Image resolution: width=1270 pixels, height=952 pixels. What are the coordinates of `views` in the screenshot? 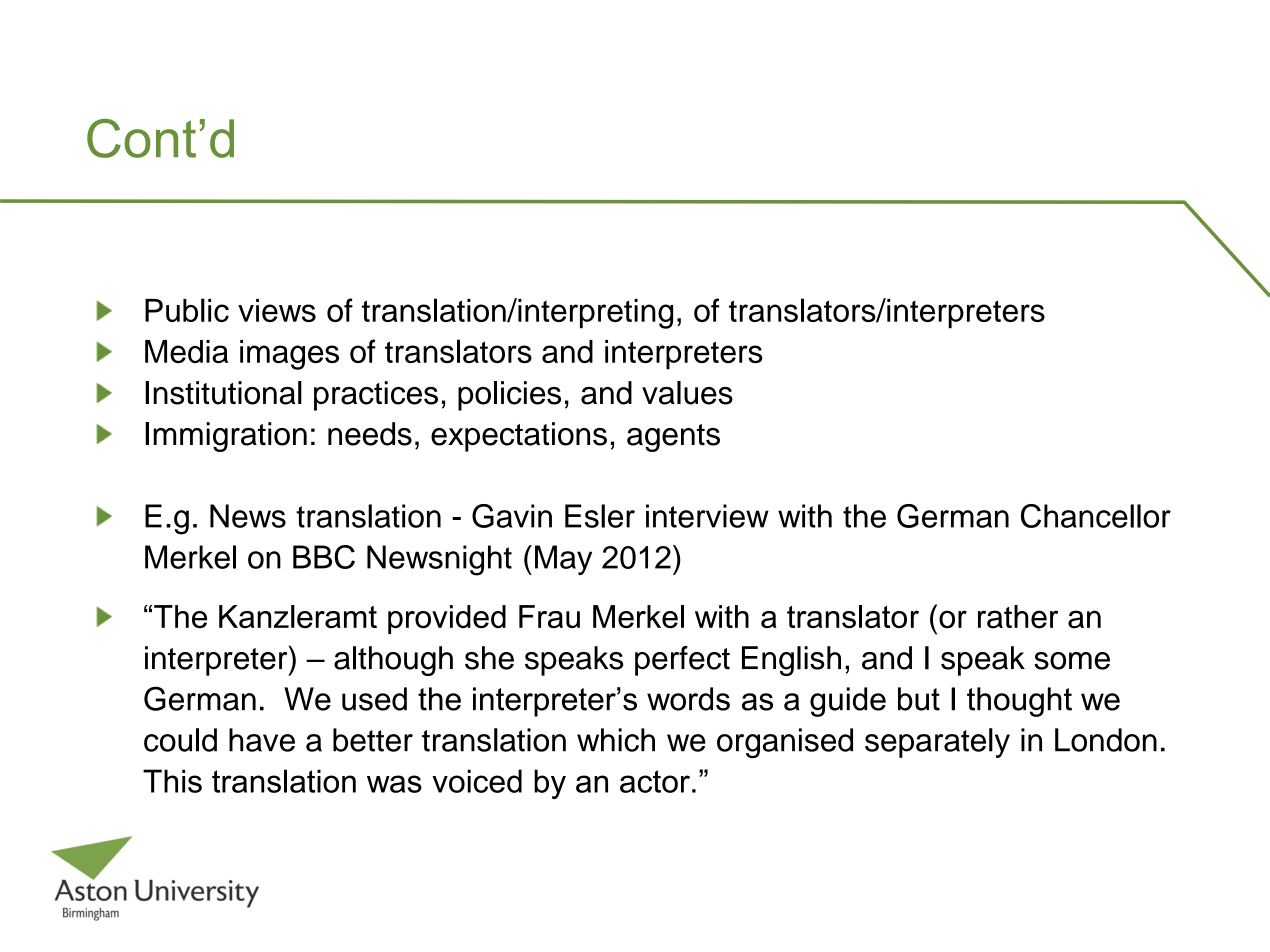 It's located at (277, 310).
